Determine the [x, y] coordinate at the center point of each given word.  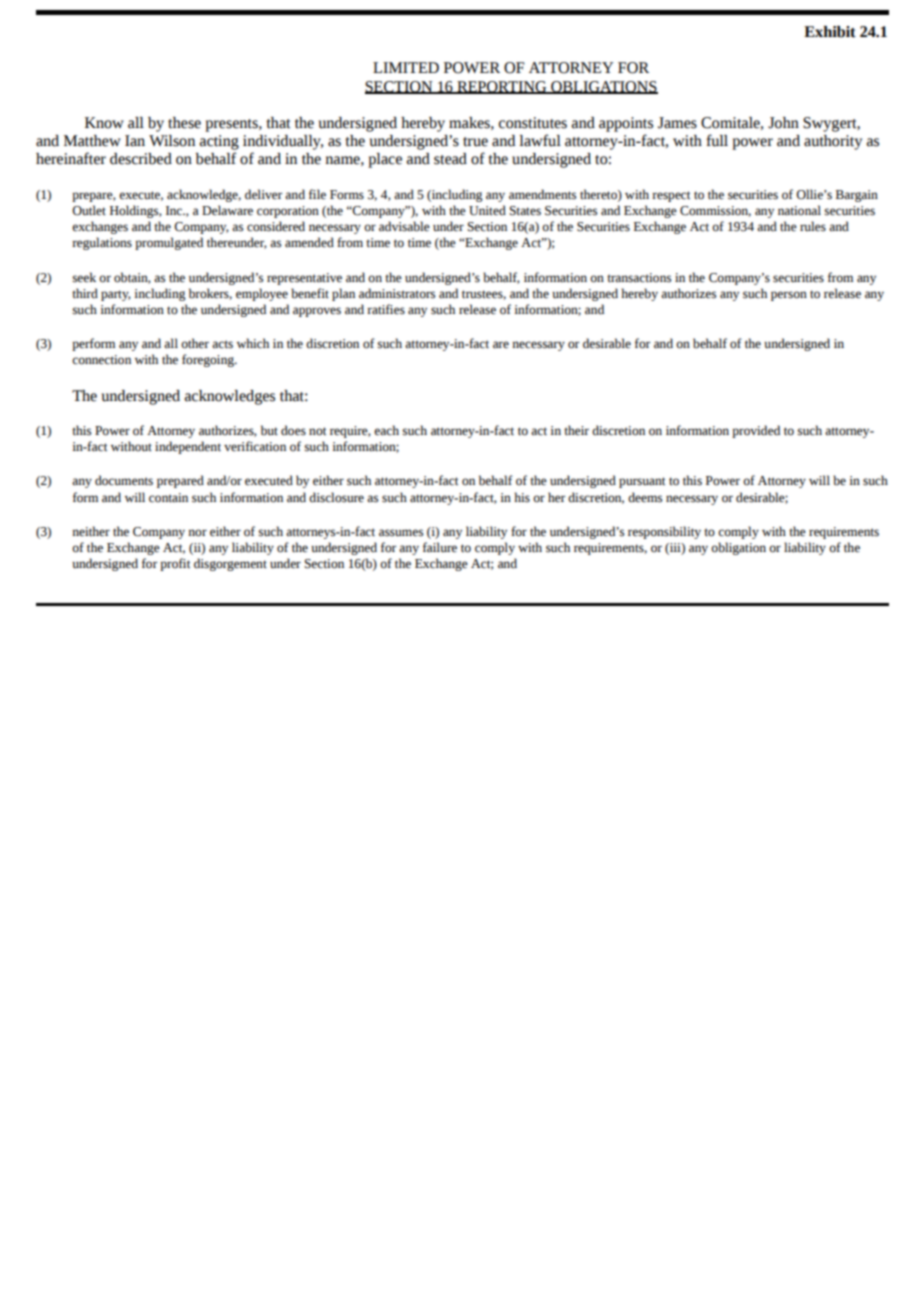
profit [175, 564]
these [184, 123]
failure [440, 547]
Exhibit [830, 32]
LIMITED [406, 67]
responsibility [664, 532]
